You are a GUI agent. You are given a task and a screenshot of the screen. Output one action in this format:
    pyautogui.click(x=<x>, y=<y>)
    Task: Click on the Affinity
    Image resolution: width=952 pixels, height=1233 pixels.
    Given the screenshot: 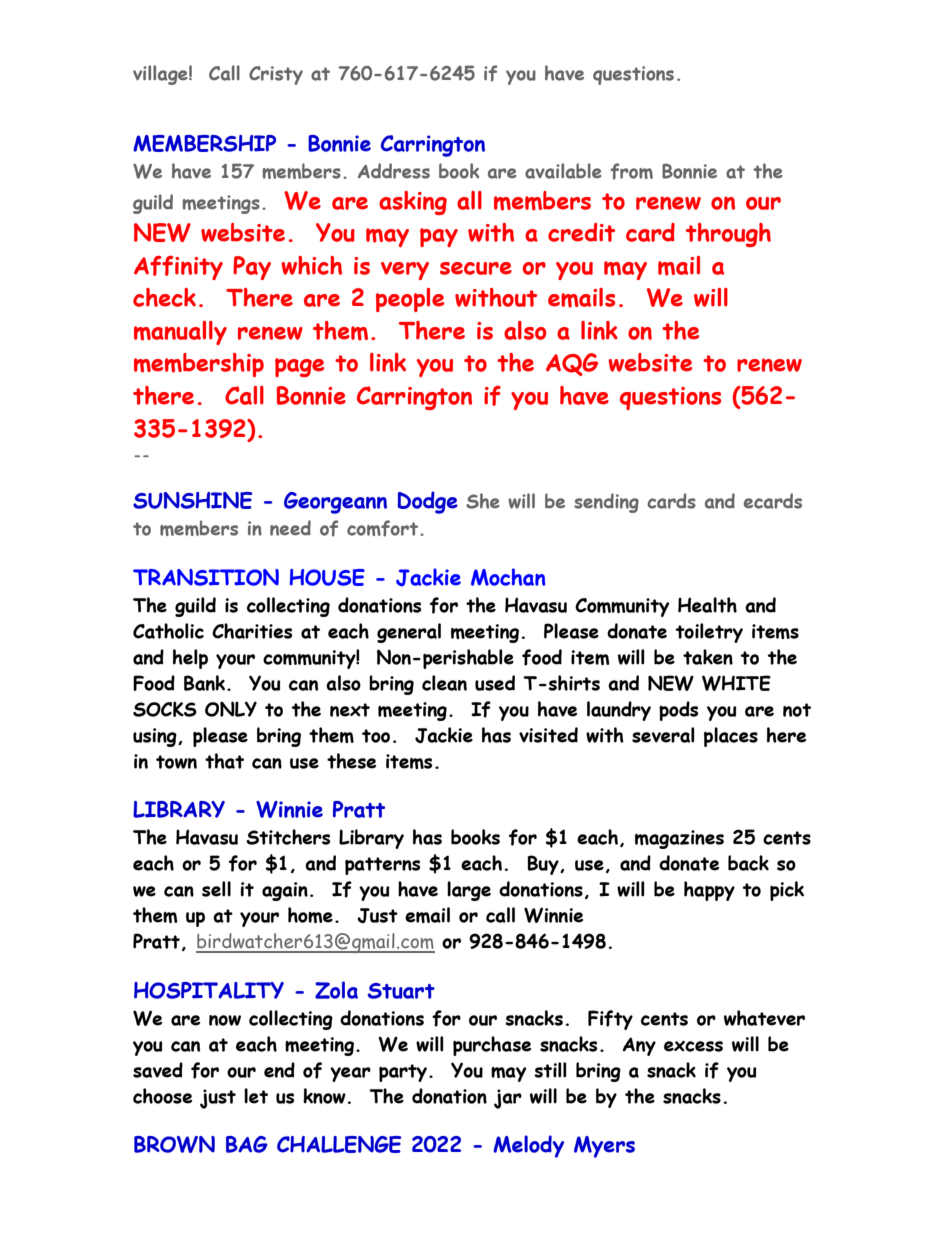 What is the action you would take?
    pyautogui.click(x=178, y=268)
